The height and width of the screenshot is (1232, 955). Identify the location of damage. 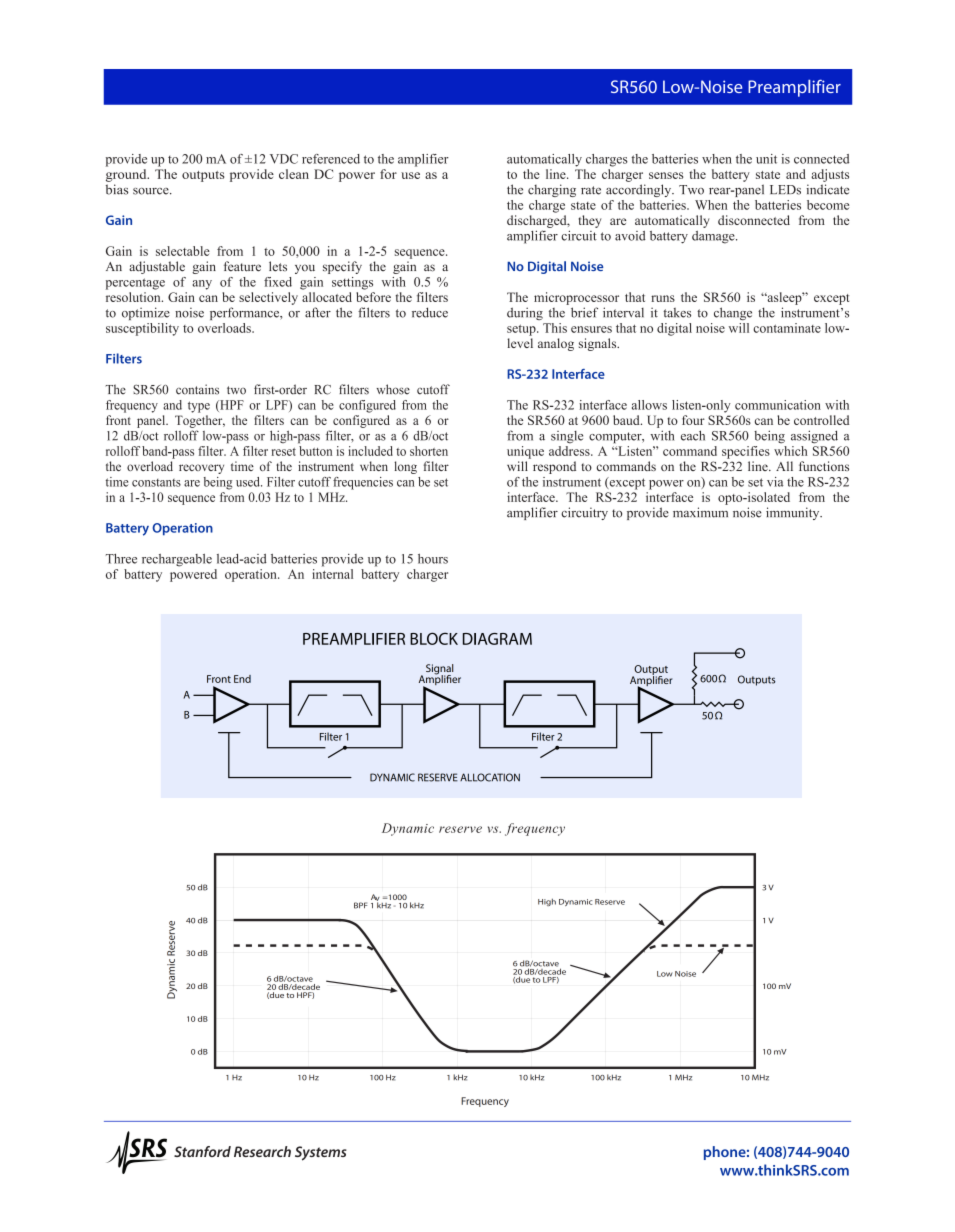
(714, 237).
